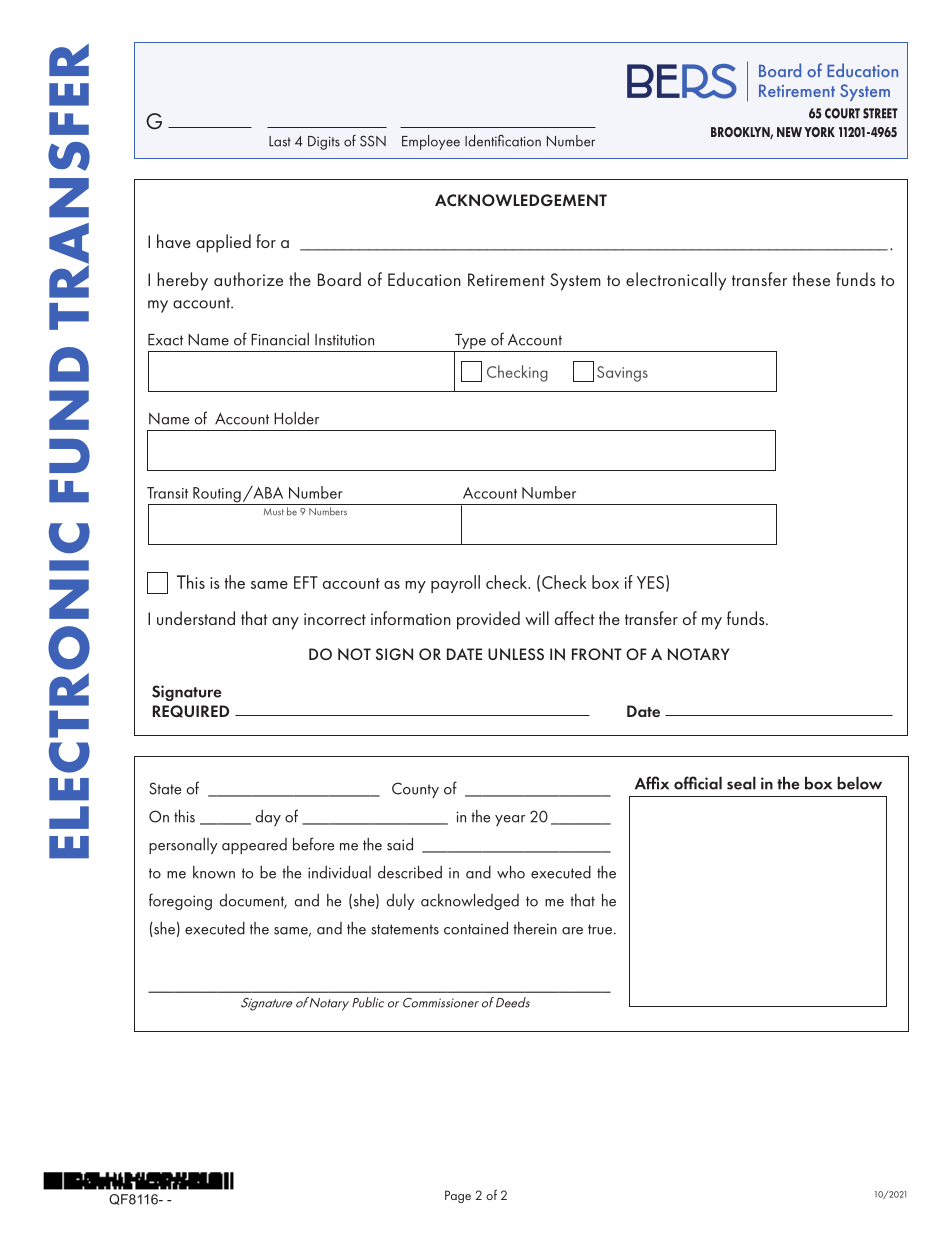  What do you see at coordinates (789, 132) in the screenshot?
I see `NEW` at bounding box center [789, 132].
